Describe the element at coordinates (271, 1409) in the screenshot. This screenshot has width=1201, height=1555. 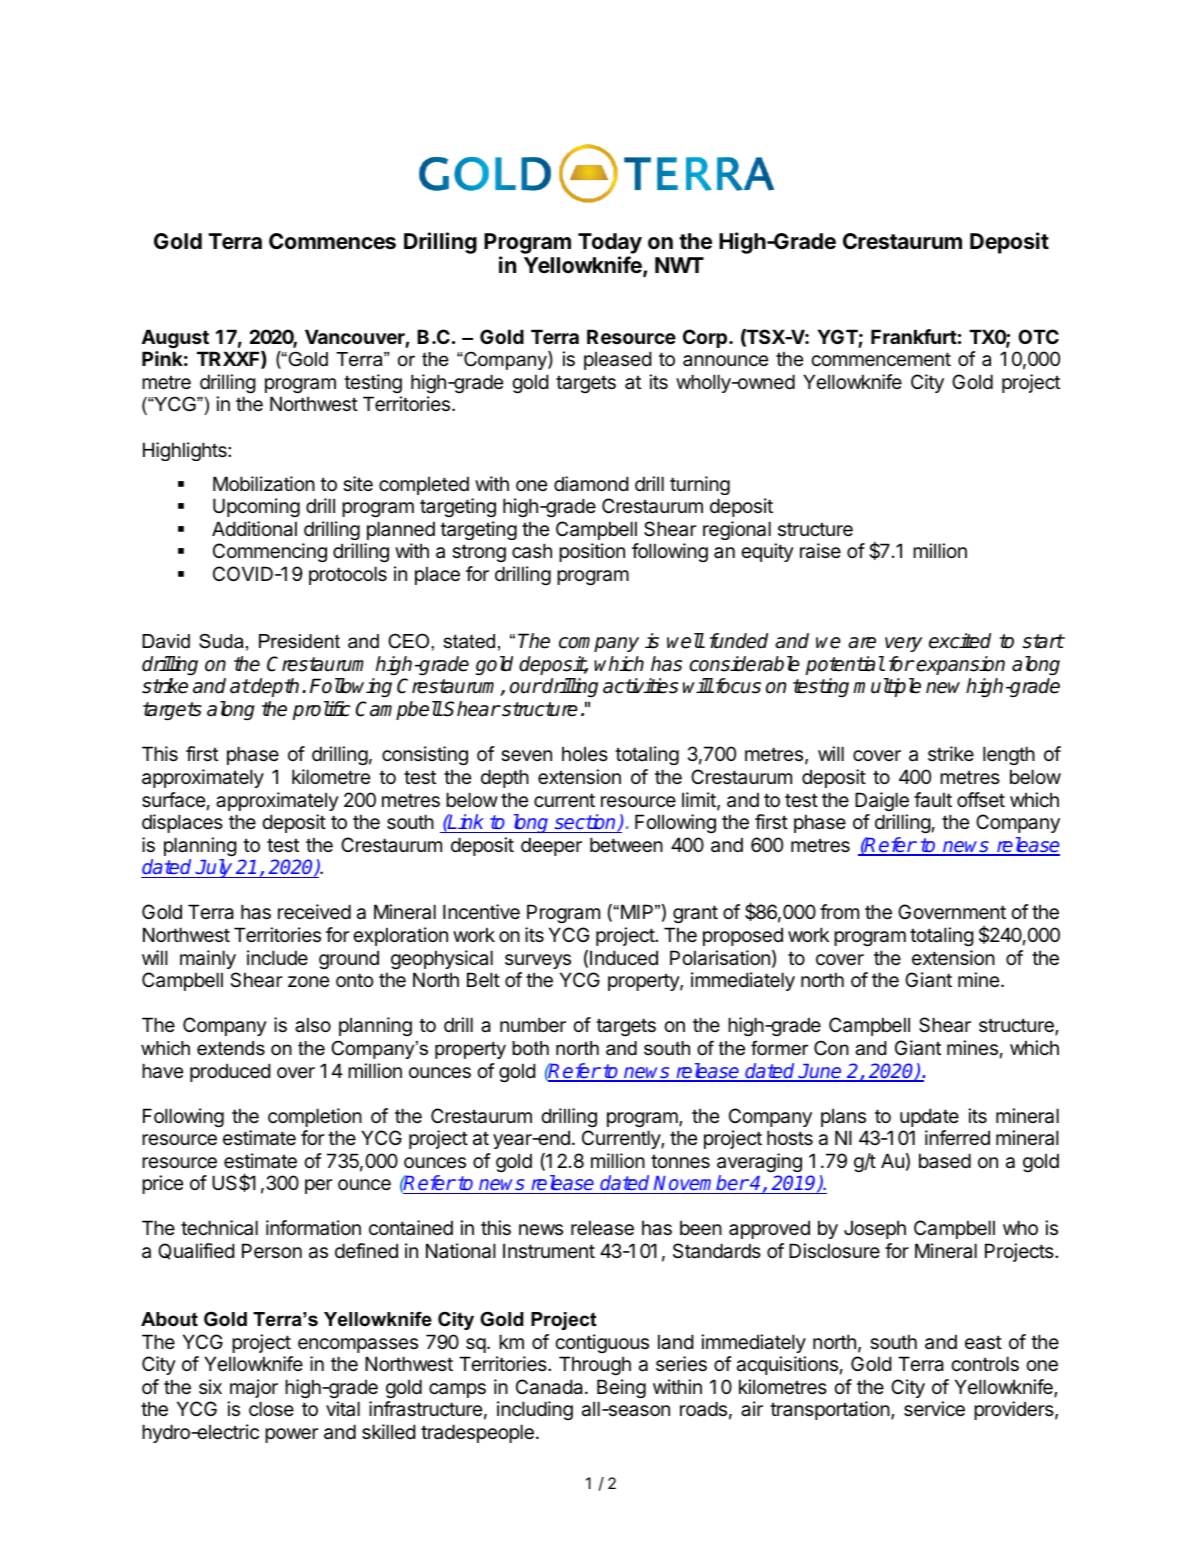
I see `close` at that location.
